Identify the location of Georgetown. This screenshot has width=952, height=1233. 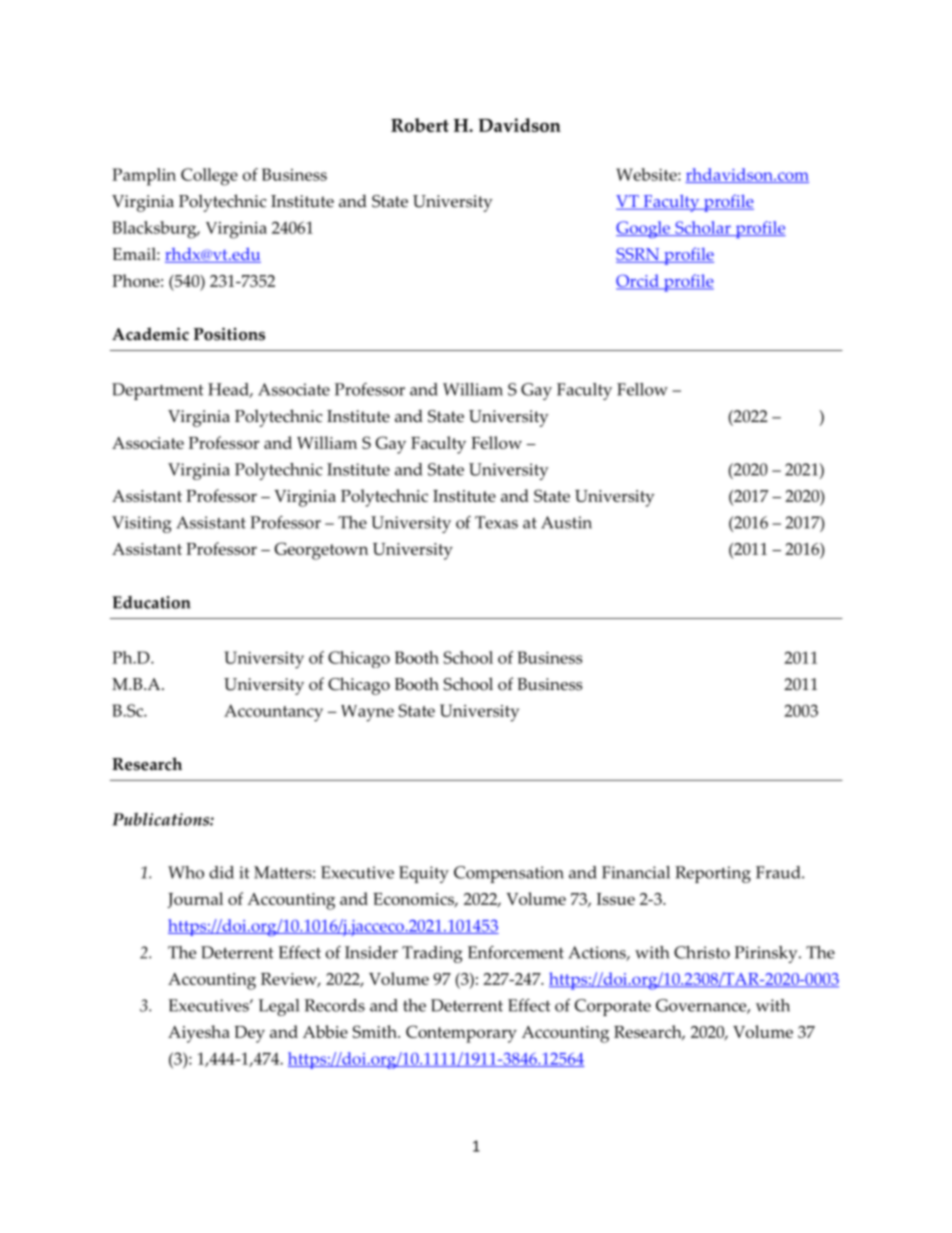
(321, 551).
